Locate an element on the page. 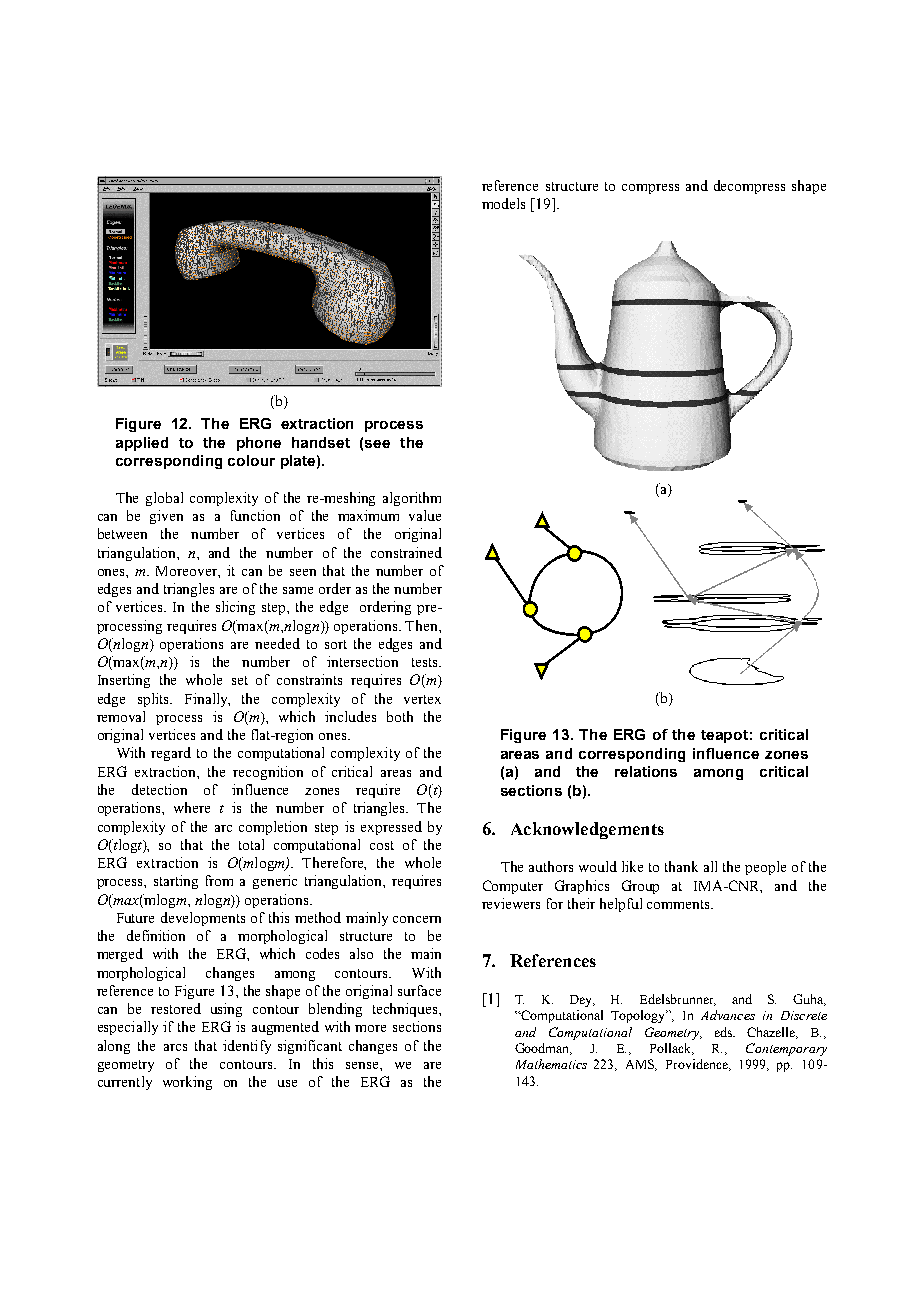 The height and width of the image is (1308, 924). arcs is located at coordinates (175, 1047).
